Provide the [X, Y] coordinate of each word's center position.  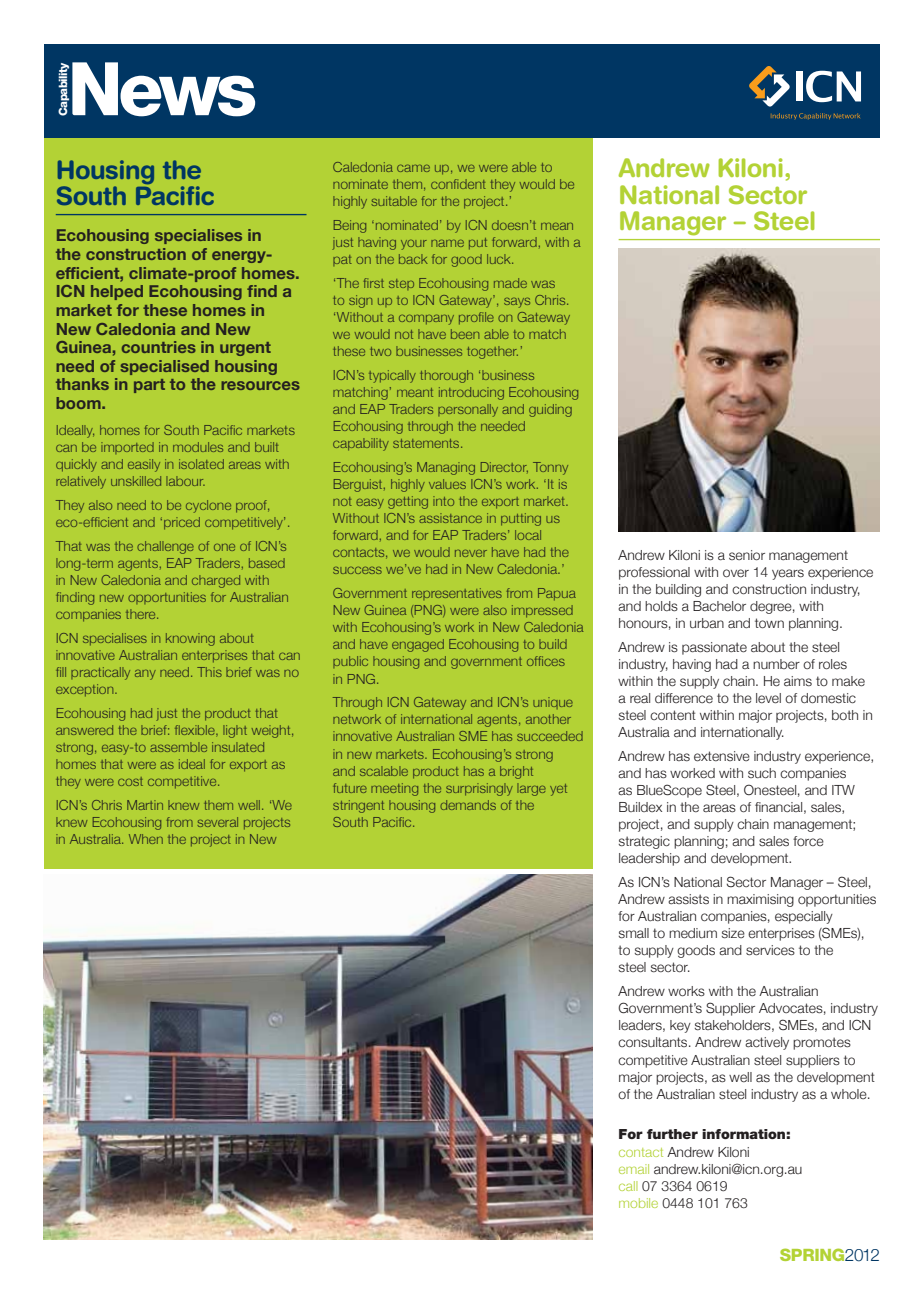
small [634, 933]
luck [500, 259]
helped [117, 292]
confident [458, 184]
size [733, 933]
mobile [638, 1203]
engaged [418, 645]
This [209, 672]
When [146, 839]
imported [127, 448]
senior [747, 555]
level [768, 698]
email [634, 1169]
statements [427, 443]
